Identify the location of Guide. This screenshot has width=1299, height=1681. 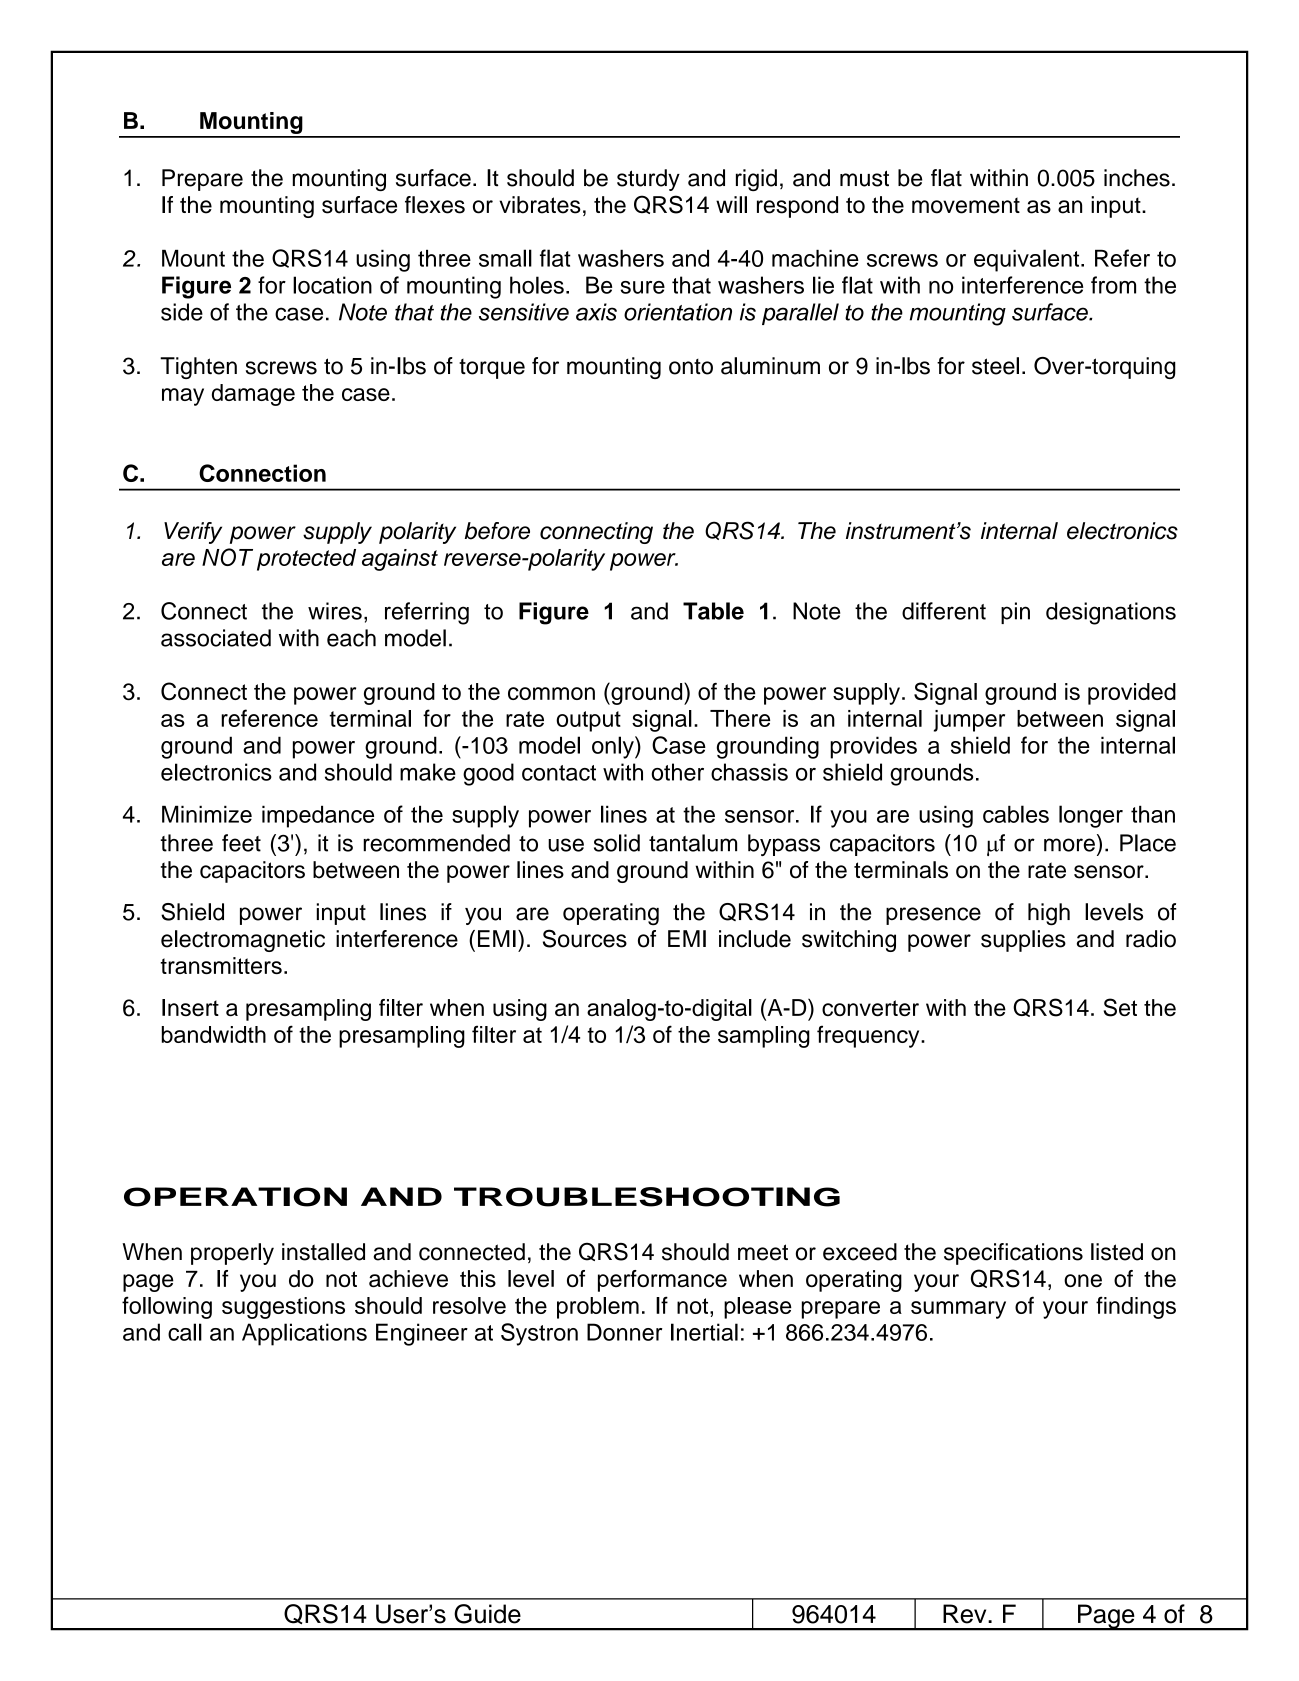
(487, 1614).
